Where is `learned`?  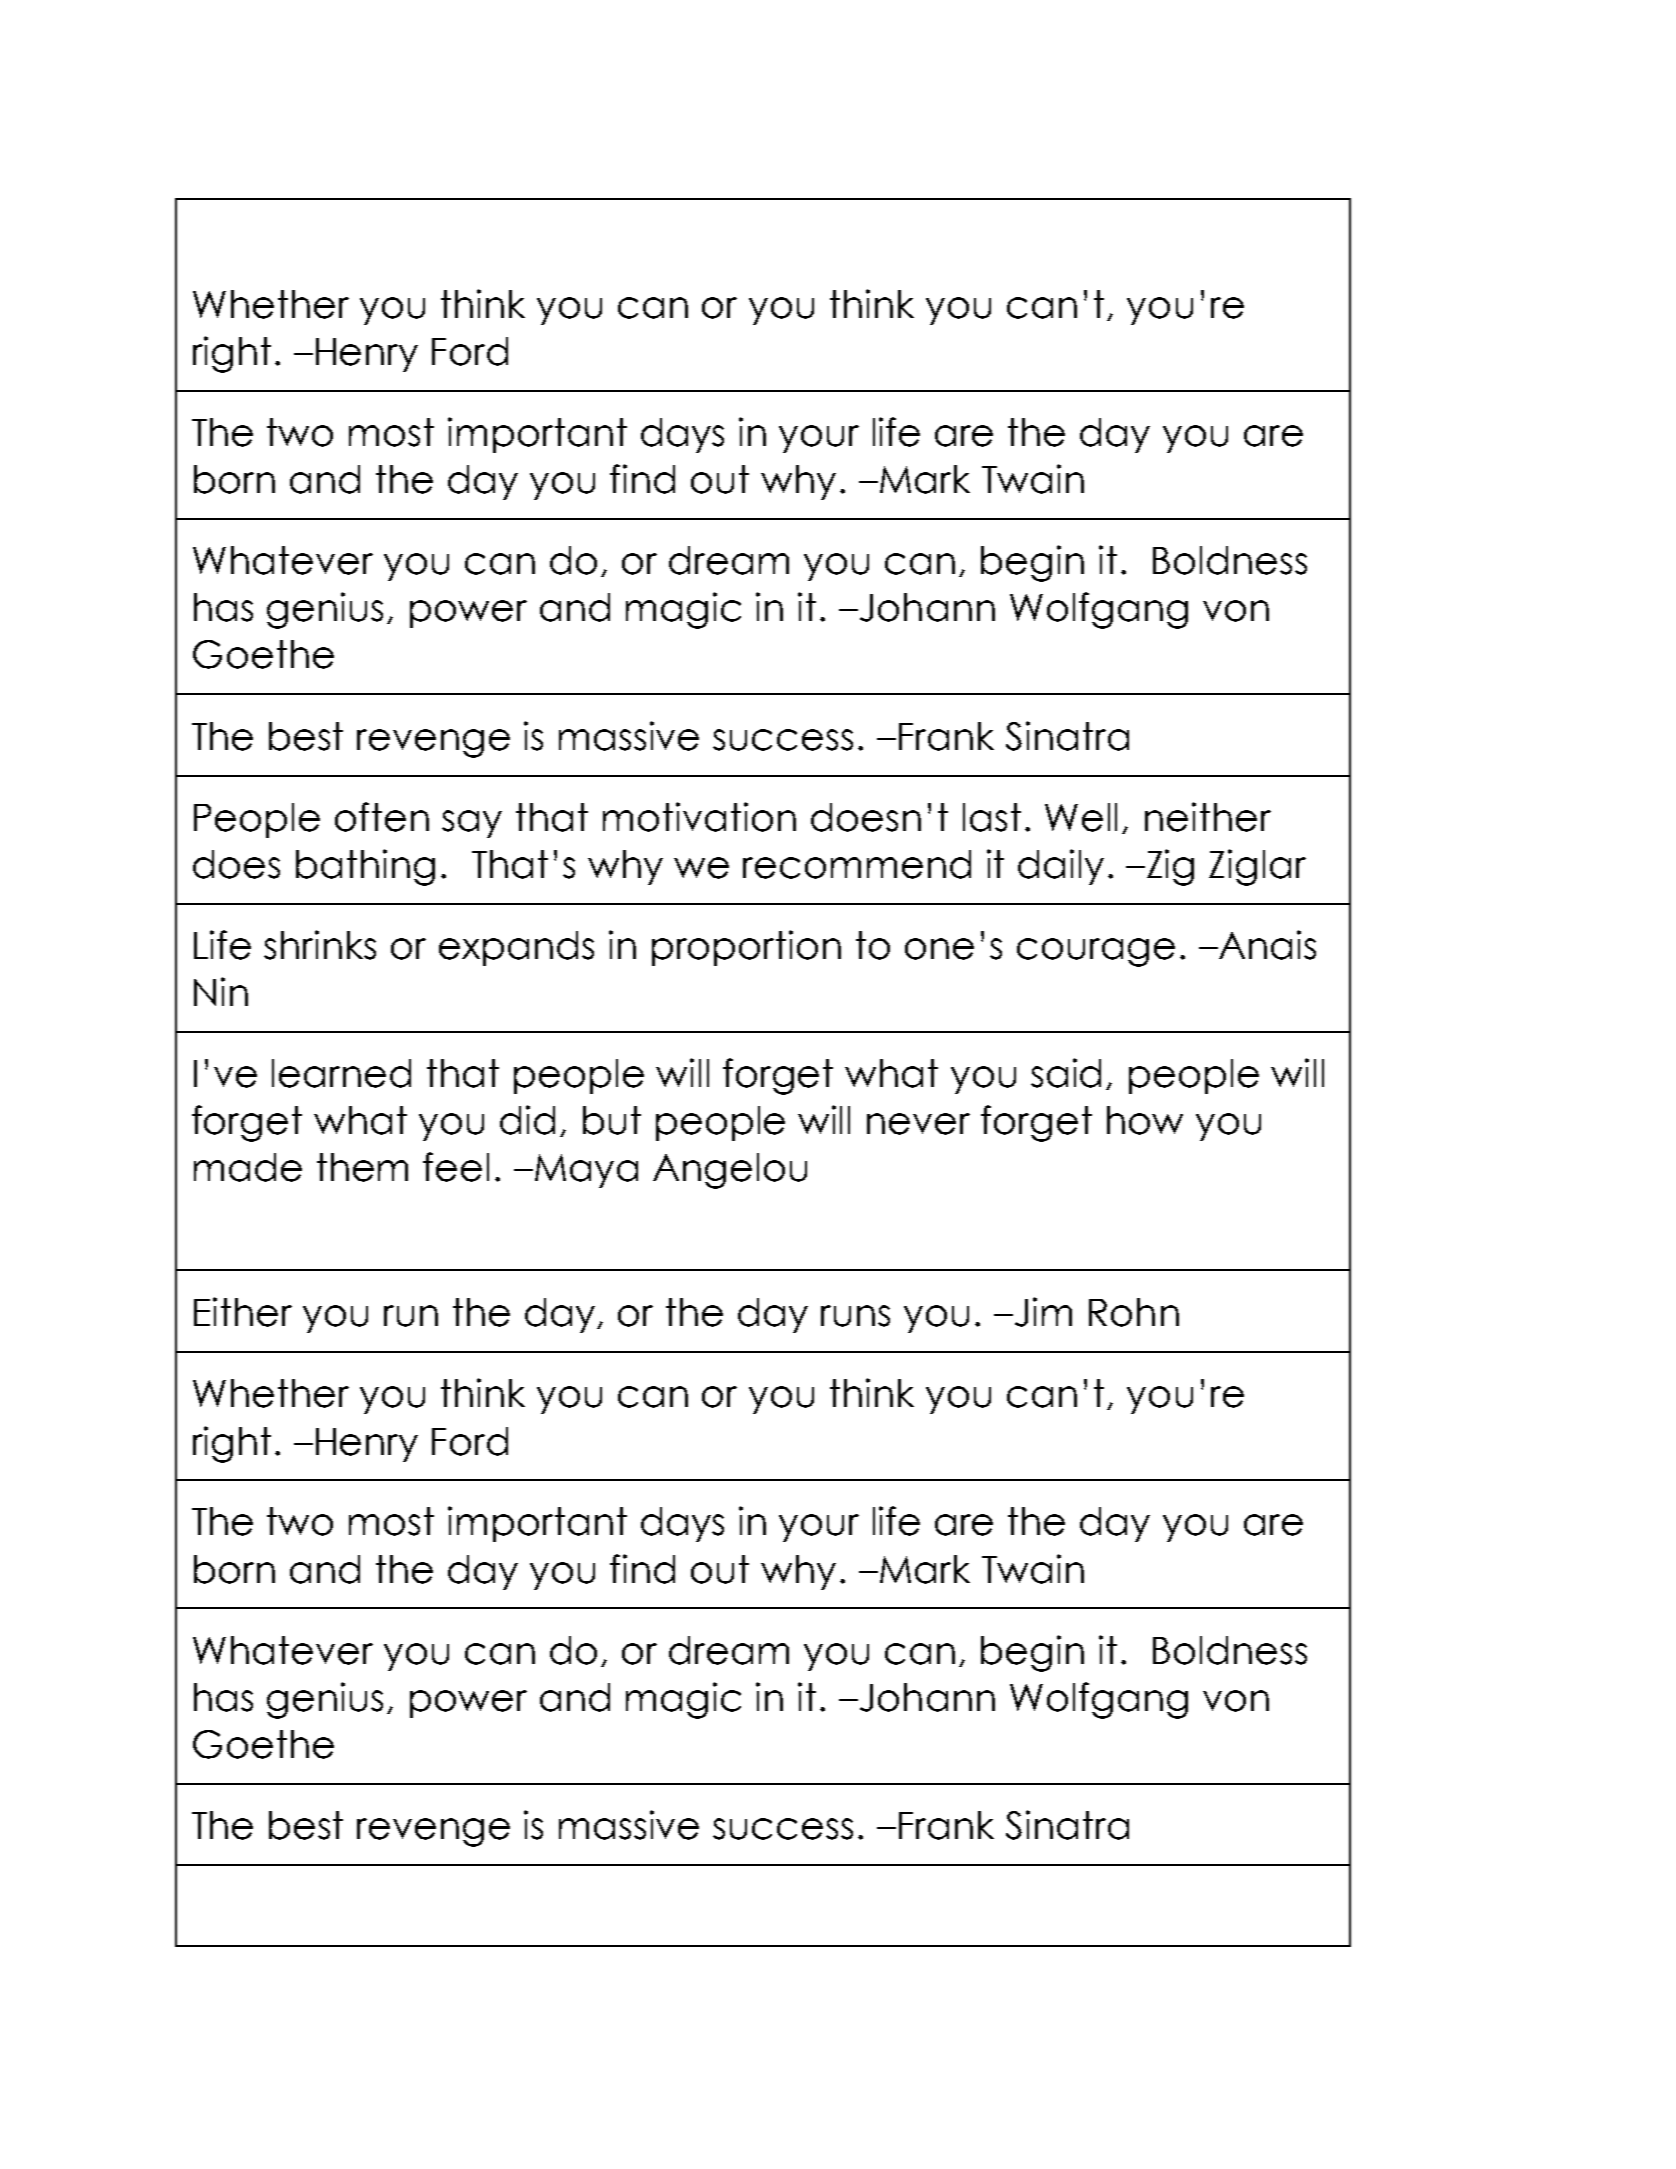 learned is located at coordinates (341, 1073).
